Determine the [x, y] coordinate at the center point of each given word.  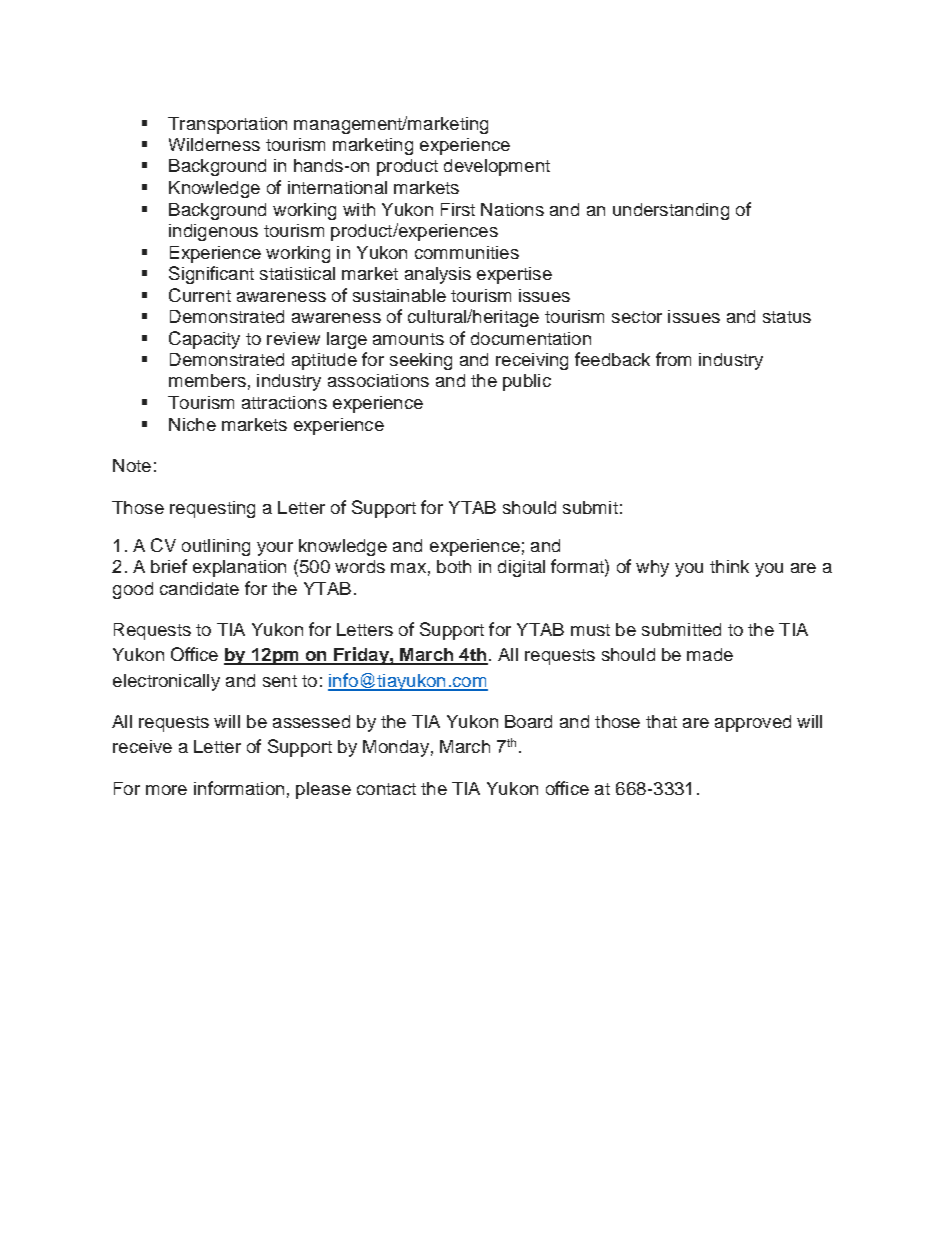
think [729, 566]
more [166, 790]
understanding [671, 211]
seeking [421, 361]
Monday [396, 748]
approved [753, 723]
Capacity [204, 340]
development [497, 167]
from [673, 359]
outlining [216, 547]
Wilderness [214, 144]
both [454, 566]
